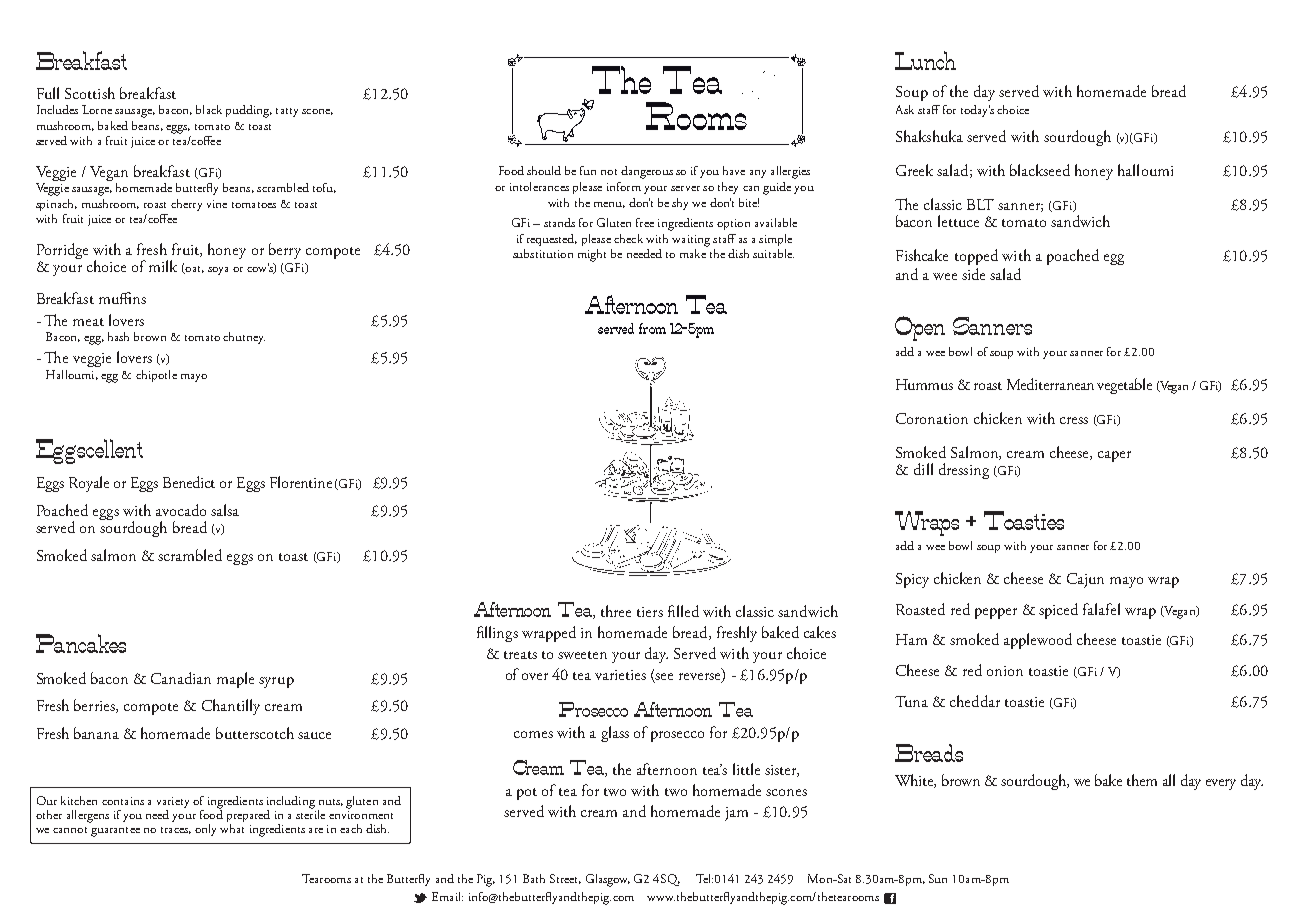  What do you see at coordinates (592, 255) in the document?
I see `might` at bounding box center [592, 255].
